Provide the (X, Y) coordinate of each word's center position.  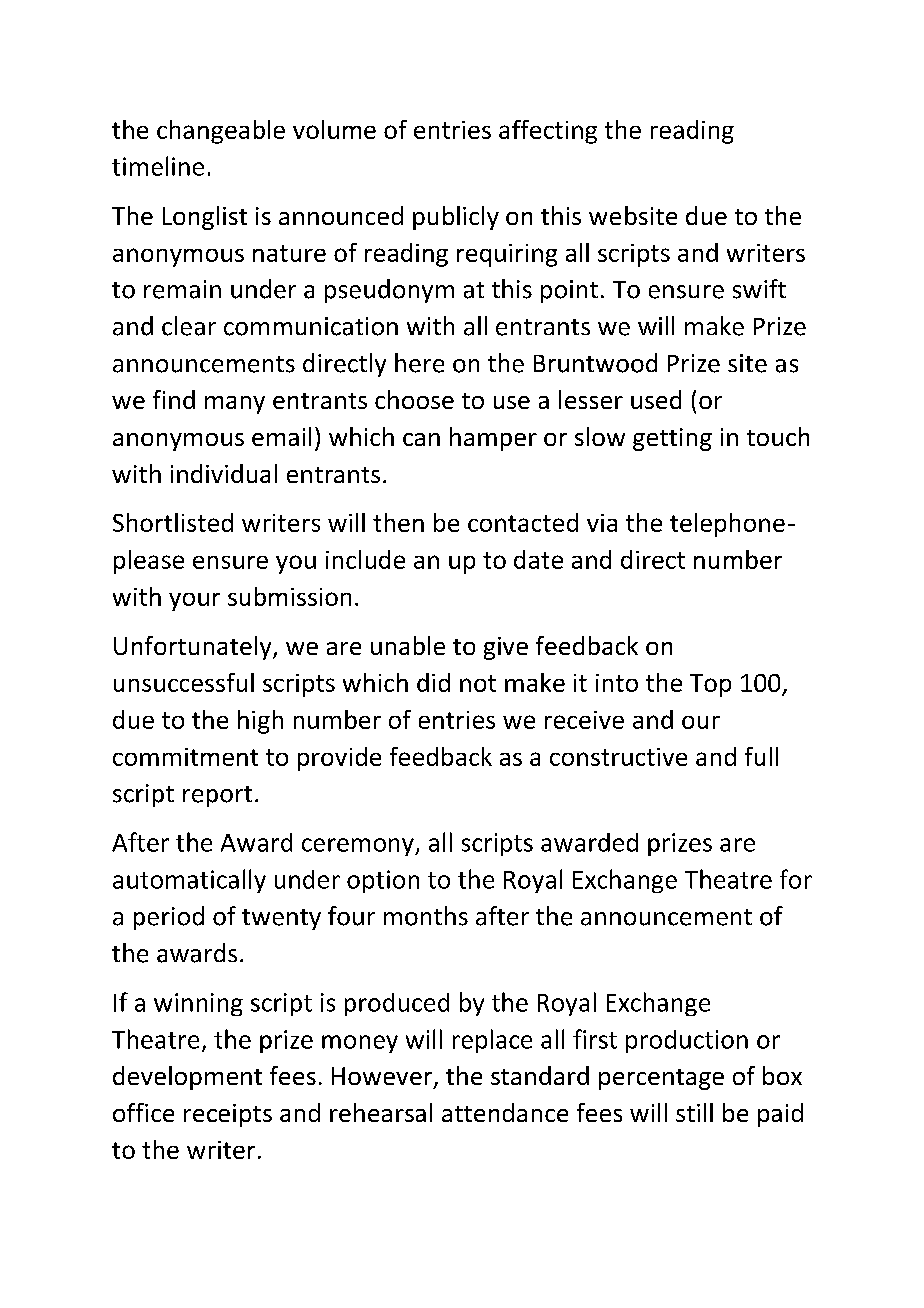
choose (414, 399)
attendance (505, 1112)
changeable (221, 132)
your (194, 602)
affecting (548, 132)
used (656, 399)
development (187, 1078)
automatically (189, 881)
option (383, 881)
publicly (456, 218)
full (761, 756)
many (235, 405)
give (506, 648)
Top (710, 685)
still (694, 1112)
